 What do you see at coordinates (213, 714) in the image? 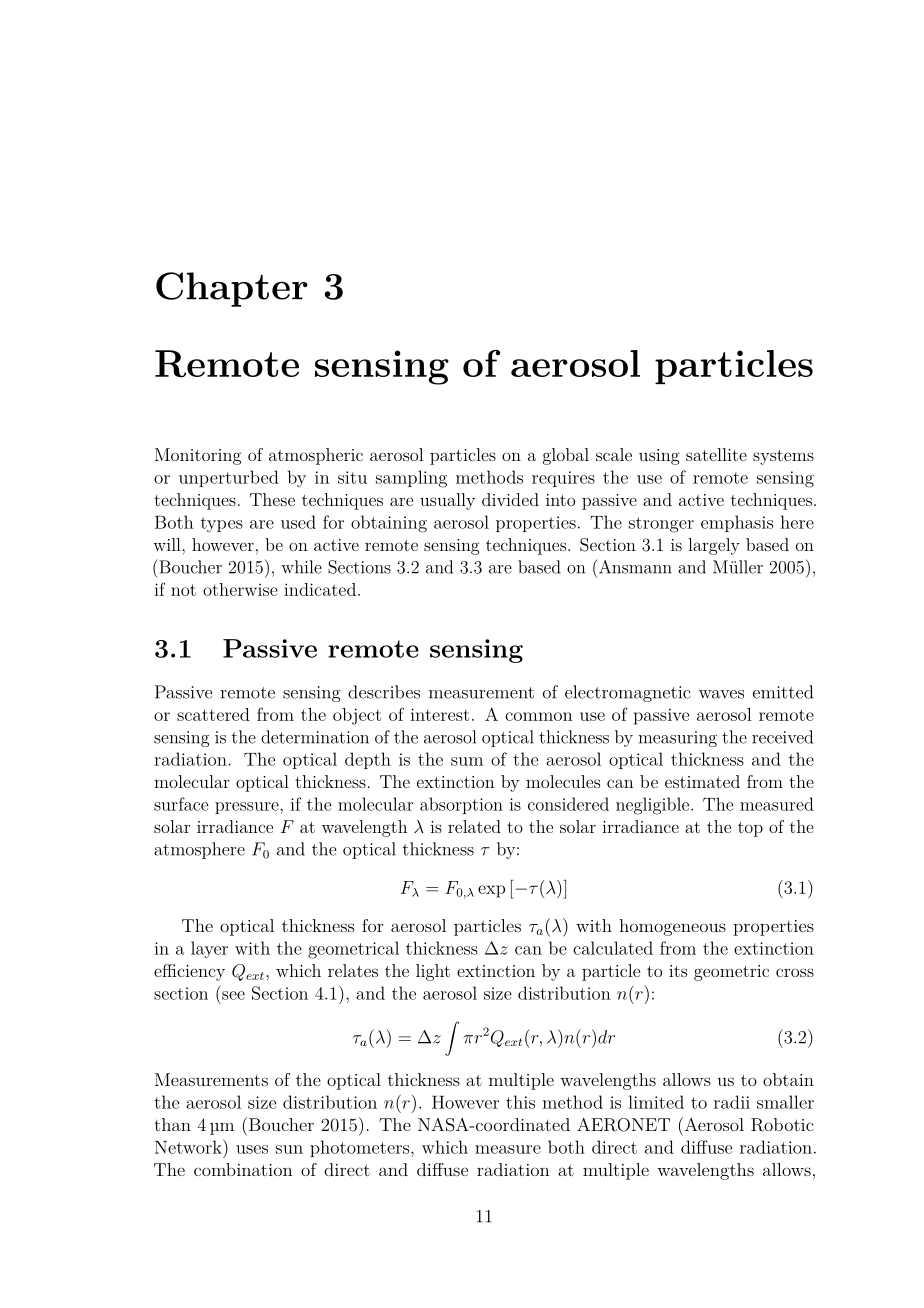
I see `scattered` at bounding box center [213, 714].
